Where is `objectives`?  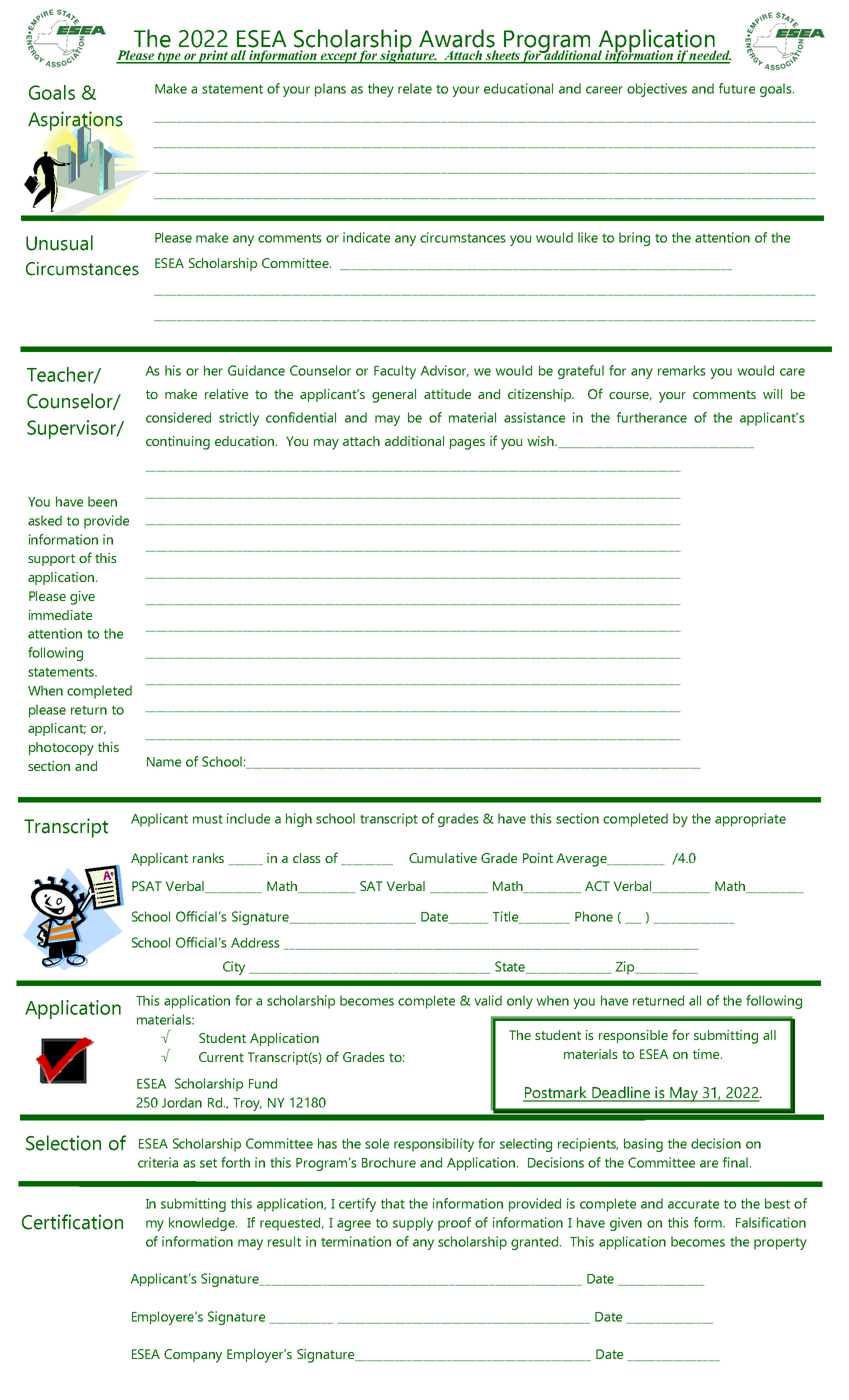 objectives is located at coordinates (657, 90).
